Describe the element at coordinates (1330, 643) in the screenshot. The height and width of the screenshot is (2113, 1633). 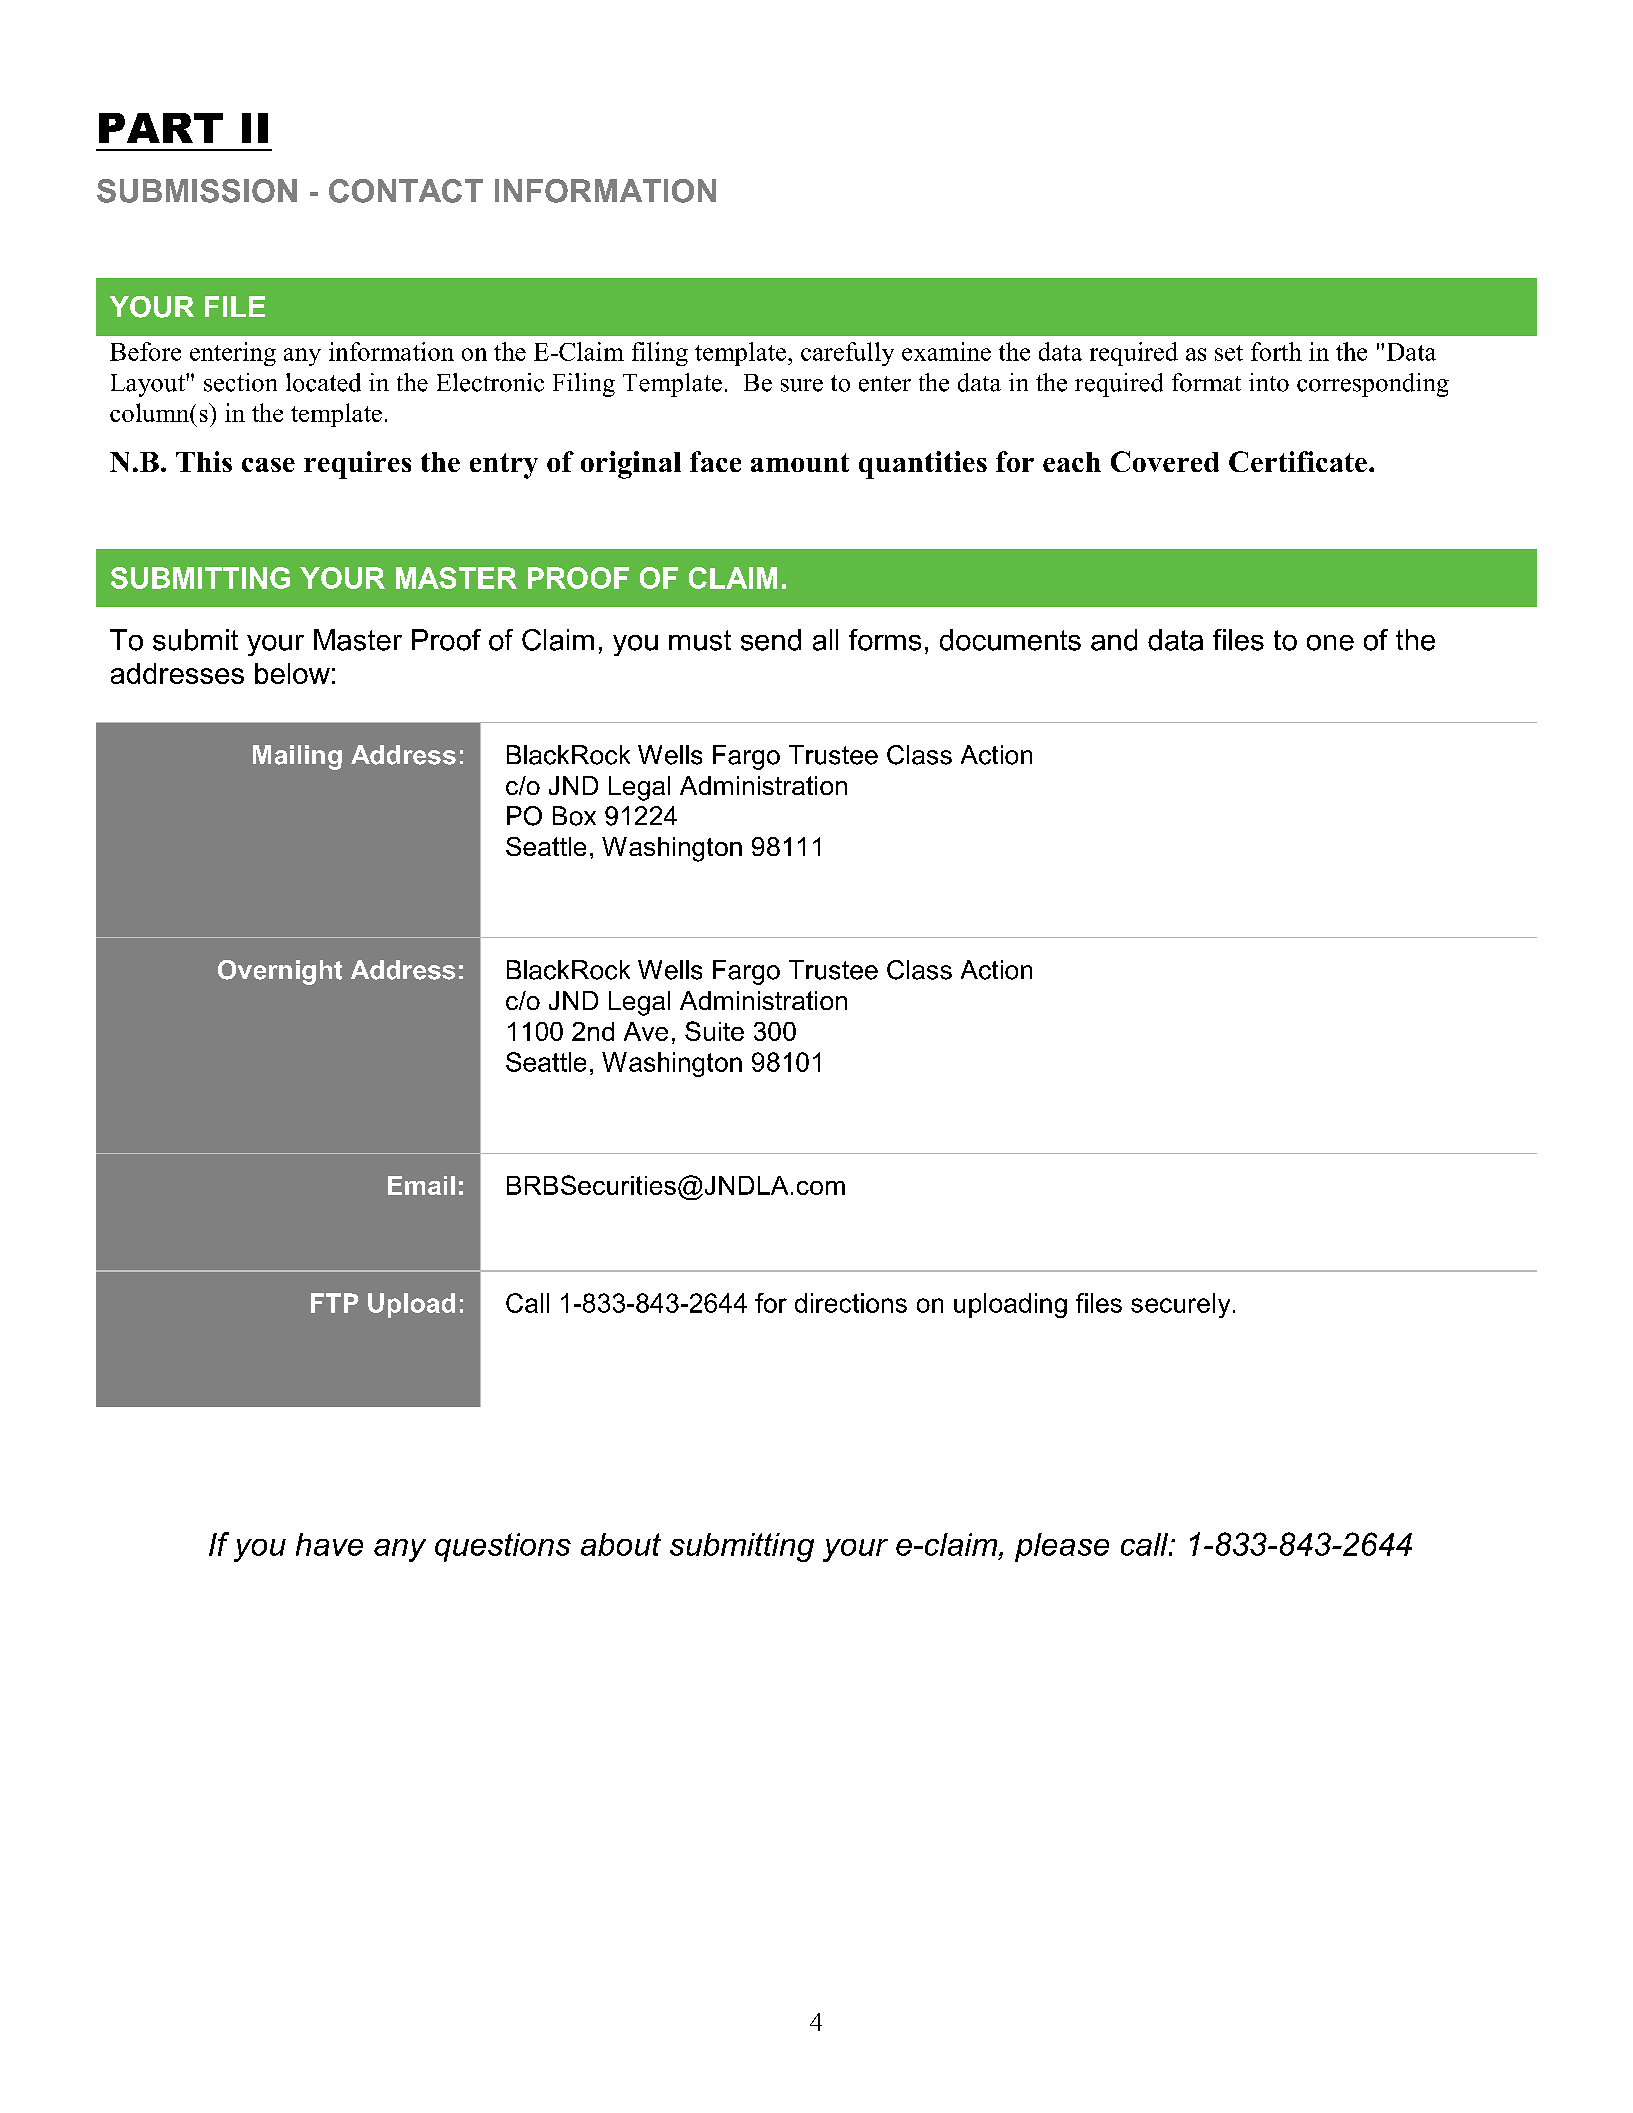
I see `one` at that location.
